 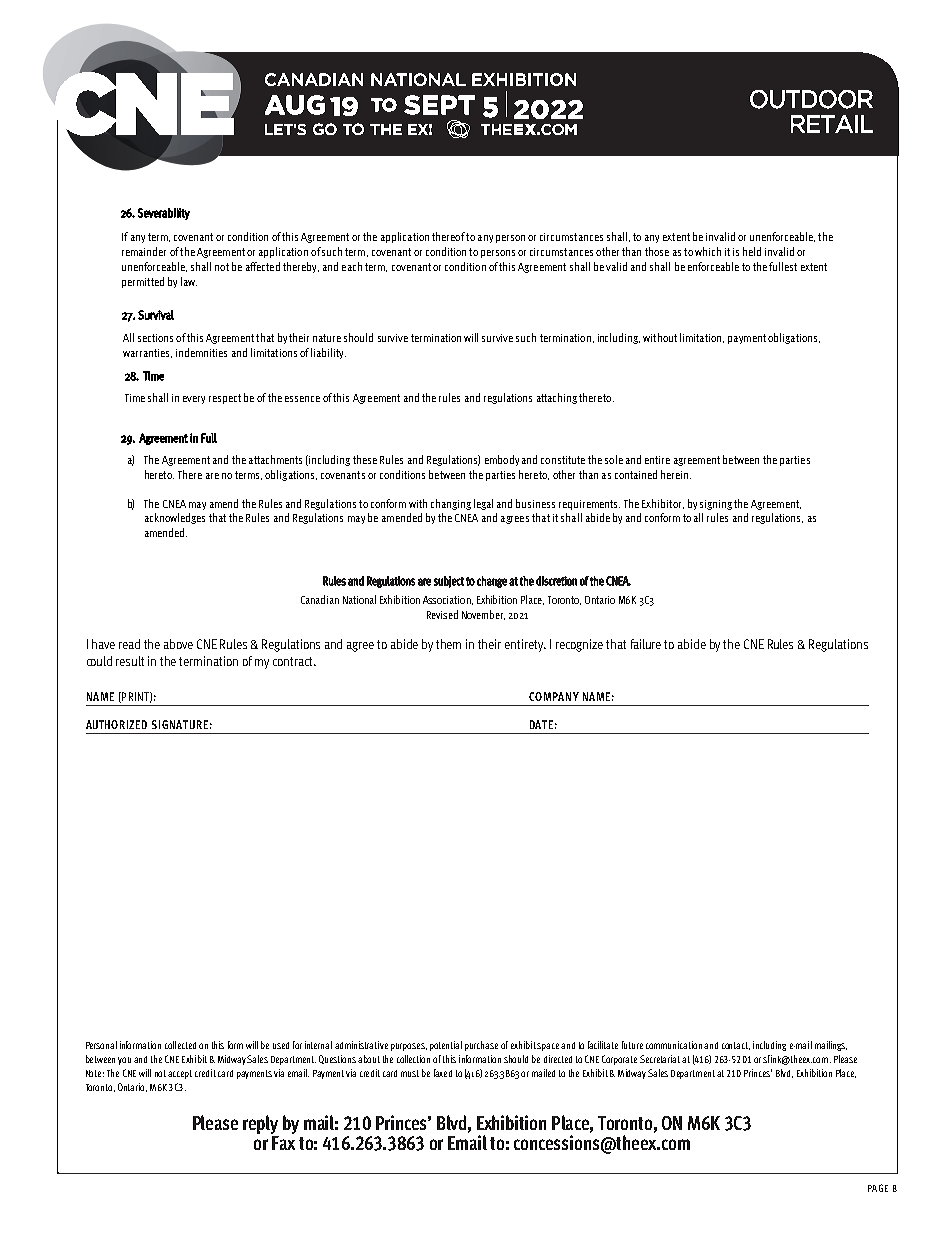 I want to click on RETAIL, so click(x=832, y=124).
